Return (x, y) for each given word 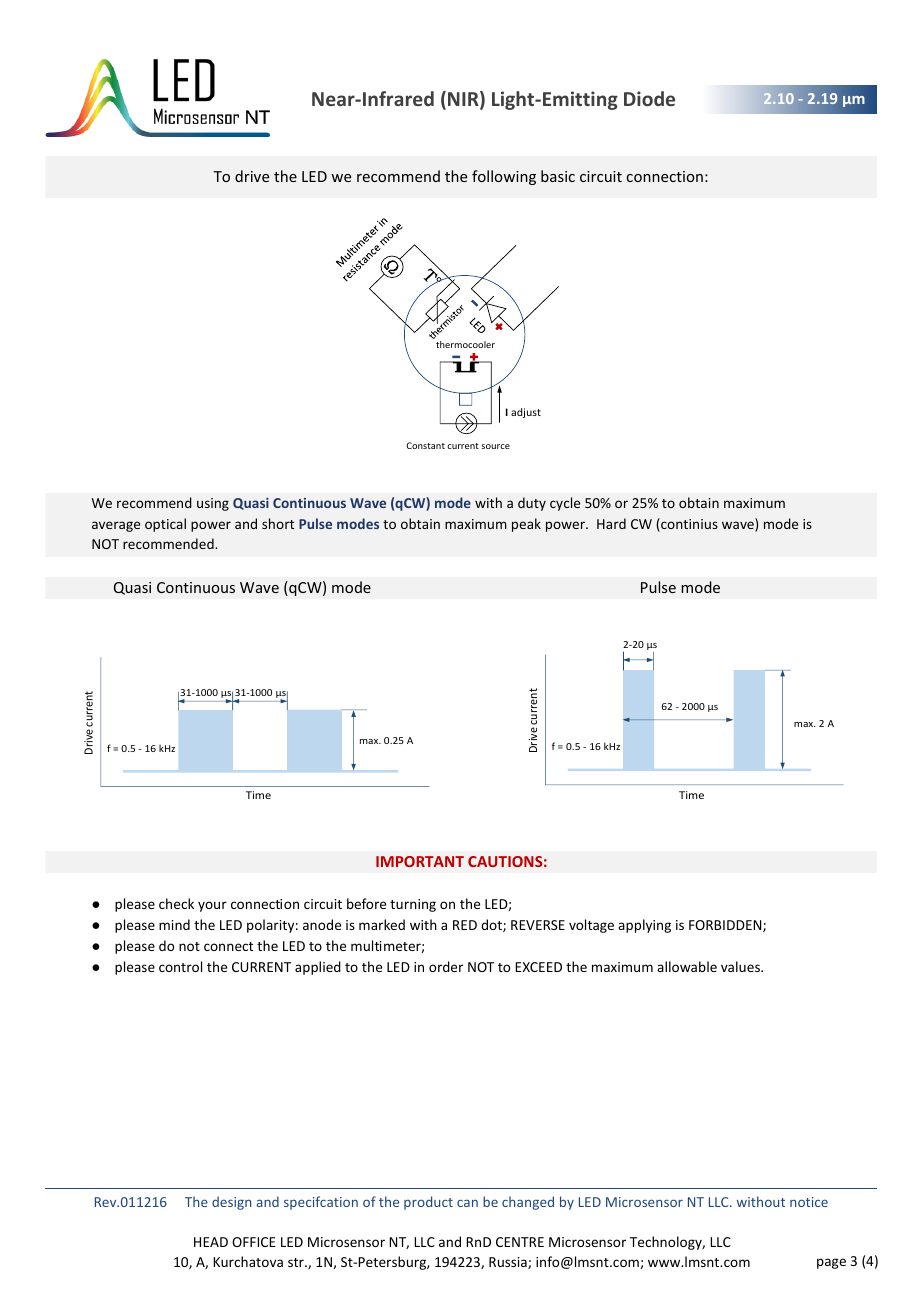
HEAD (211, 1242)
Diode (649, 98)
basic (558, 176)
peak (526, 525)
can (467, 1203)
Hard (611, 523)
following (504, 177)
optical (165, 525)
